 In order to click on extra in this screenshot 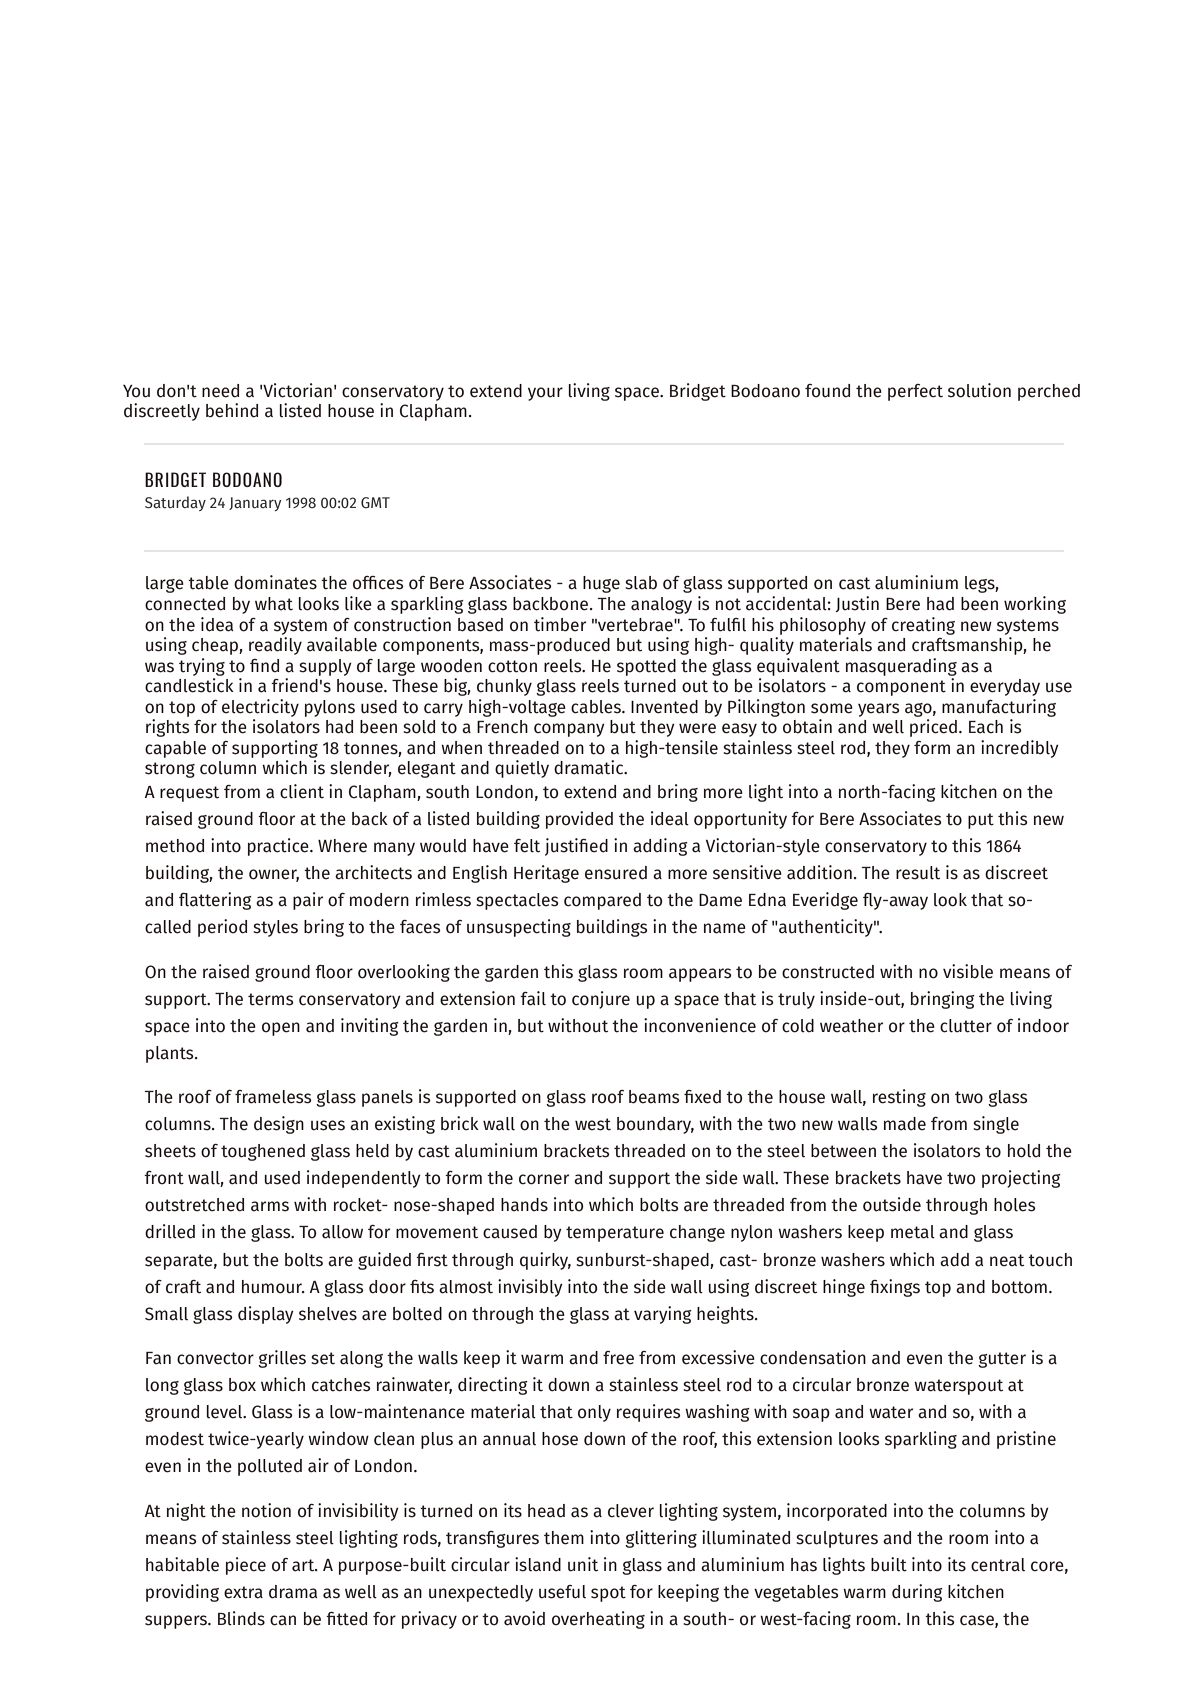, I will do `click(243, 1592)`.
